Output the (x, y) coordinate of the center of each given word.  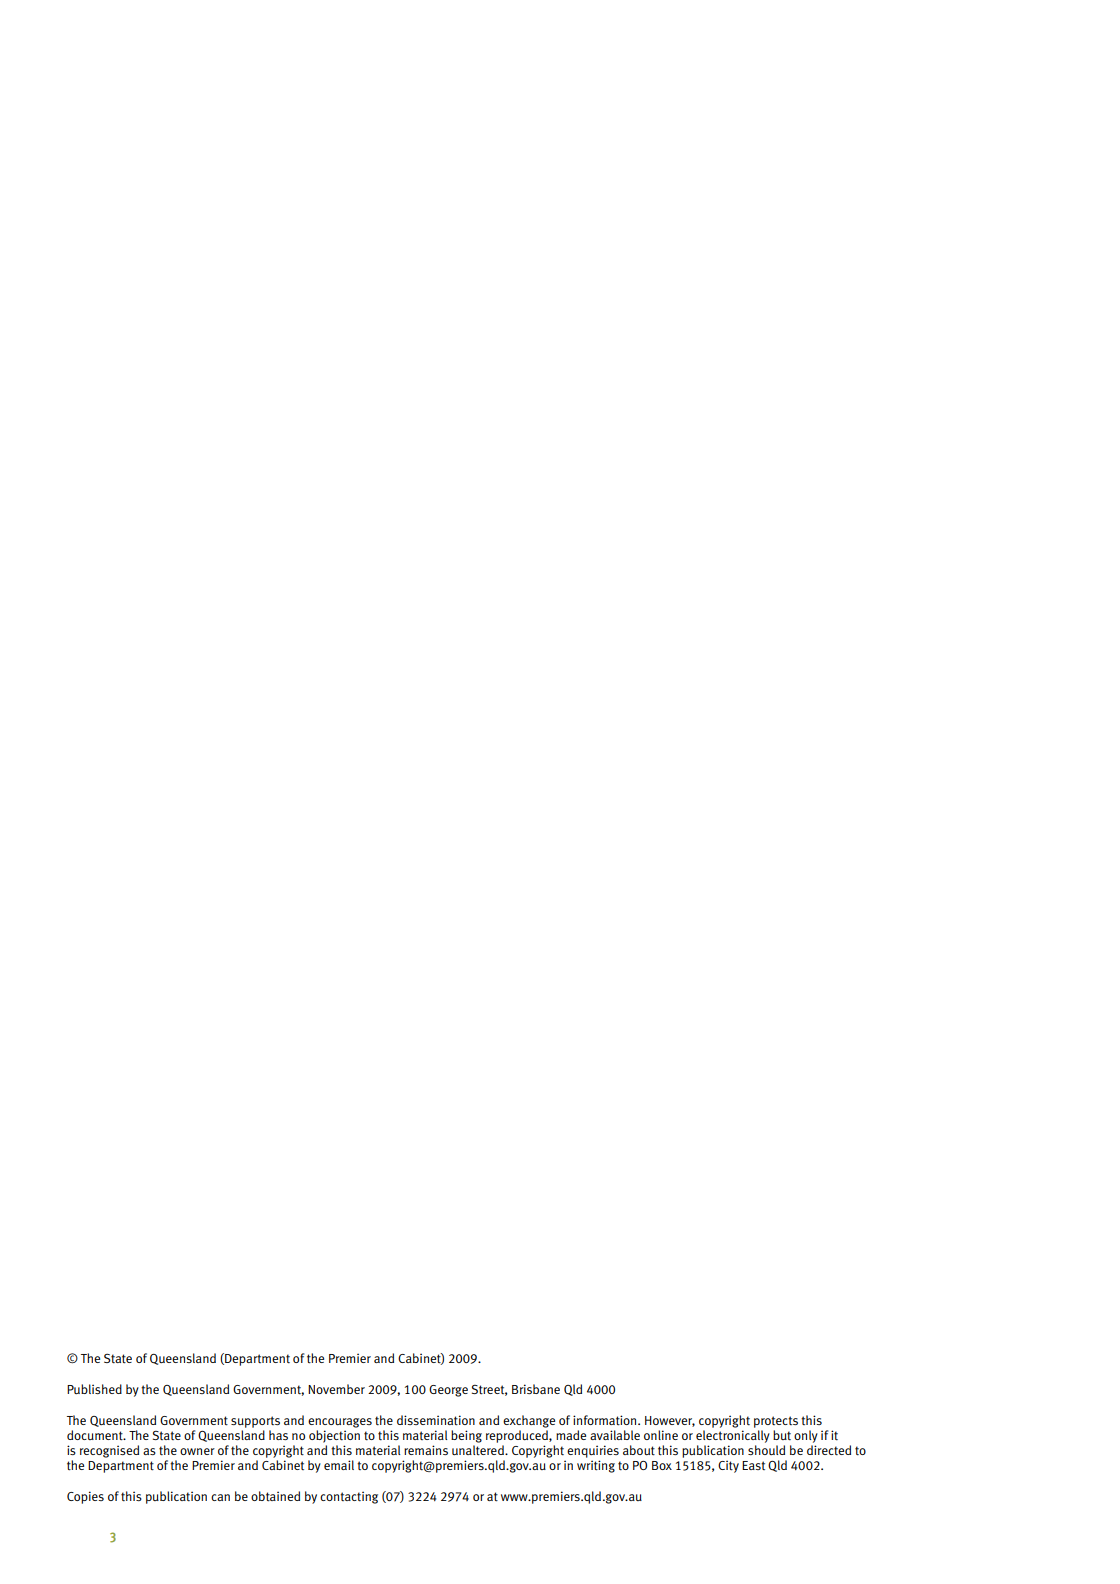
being (466, 1436)
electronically (733, 1436)
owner (197, 1451)
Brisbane (536, 1389)
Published (94, 1389)
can (220, 1497)
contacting (349, 1497)
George (448, 1391)
